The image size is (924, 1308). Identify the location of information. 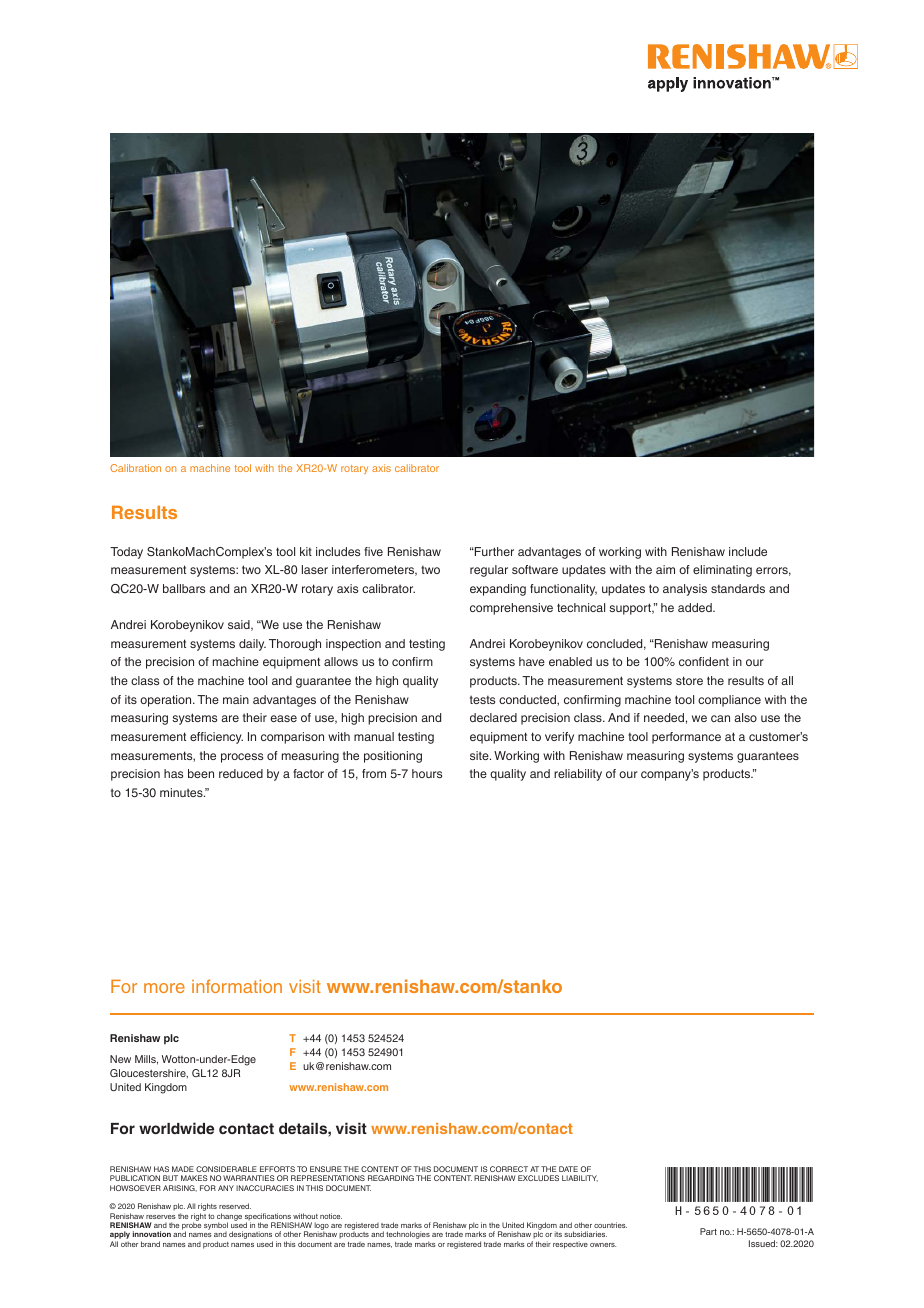
(237, 986).
